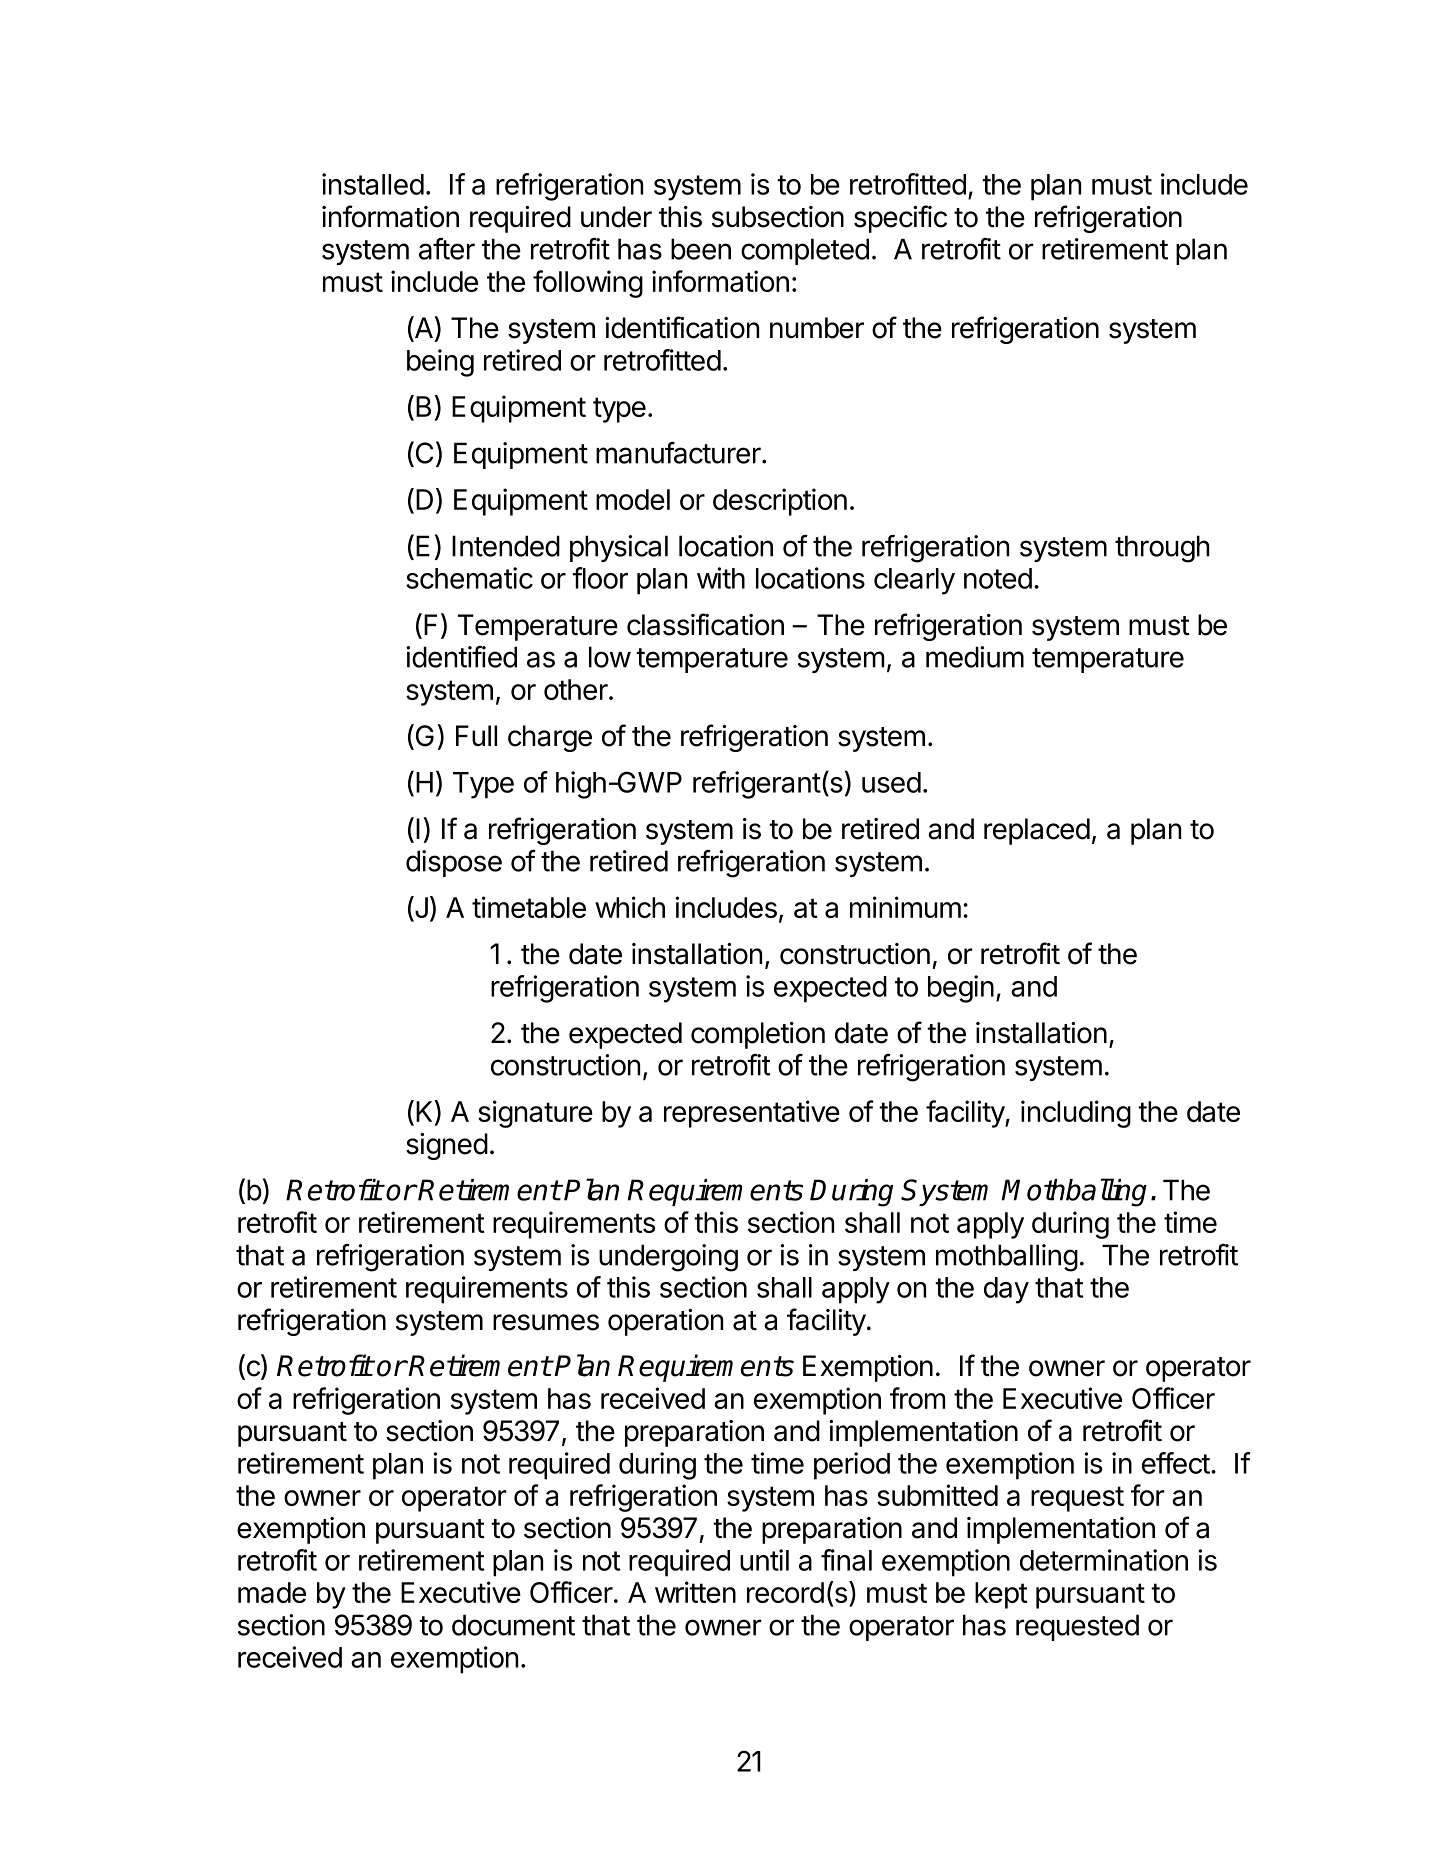 This screenshot has height=1857, width=1435. Describe the element at coordinates (701, 249) in the screenshot. I see `been` at that location.
